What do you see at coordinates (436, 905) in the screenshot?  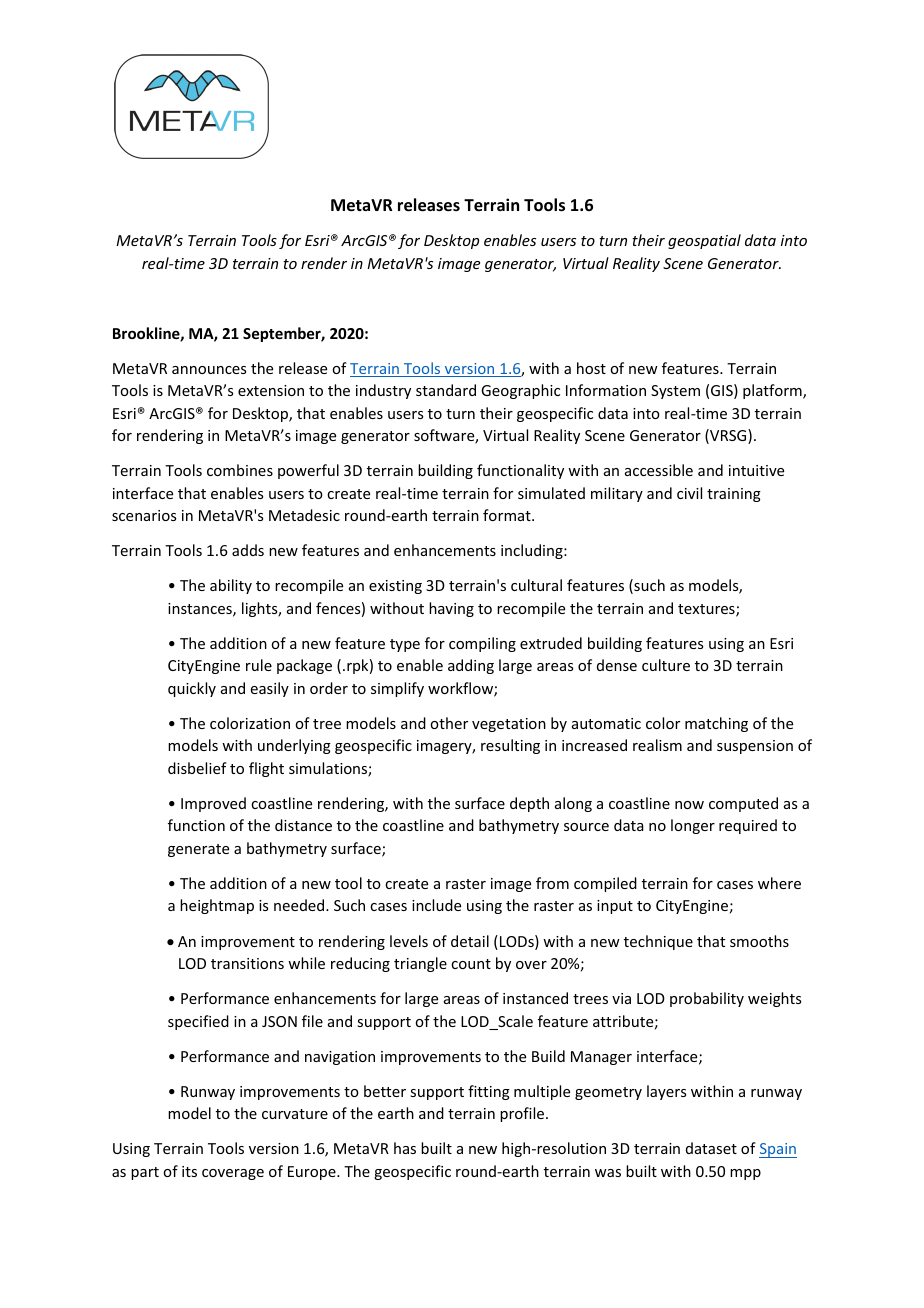 I see `include` at bounding box center [436, 905].
